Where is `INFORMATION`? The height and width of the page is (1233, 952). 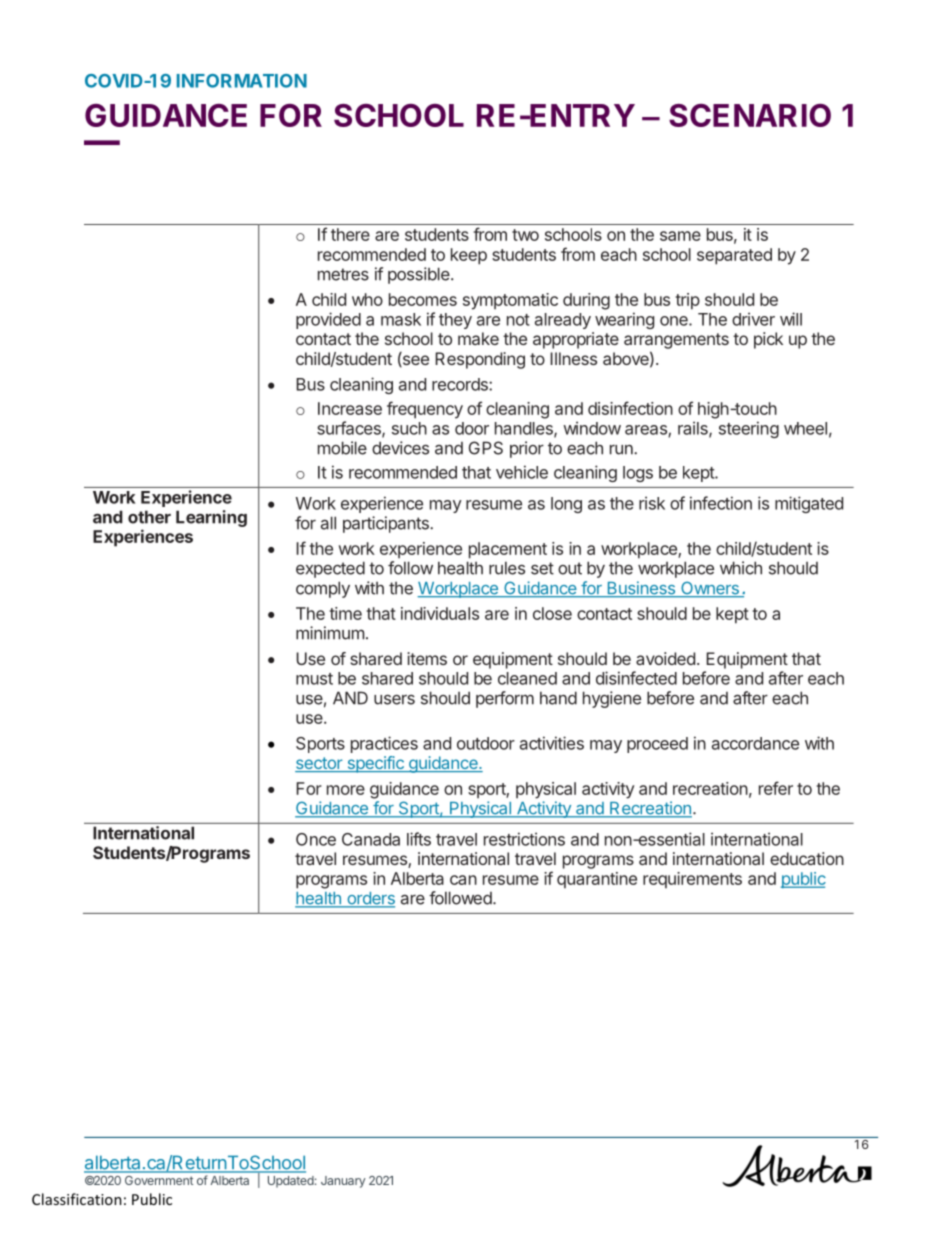
INFORMATION is located at coordinates (242, 81).
